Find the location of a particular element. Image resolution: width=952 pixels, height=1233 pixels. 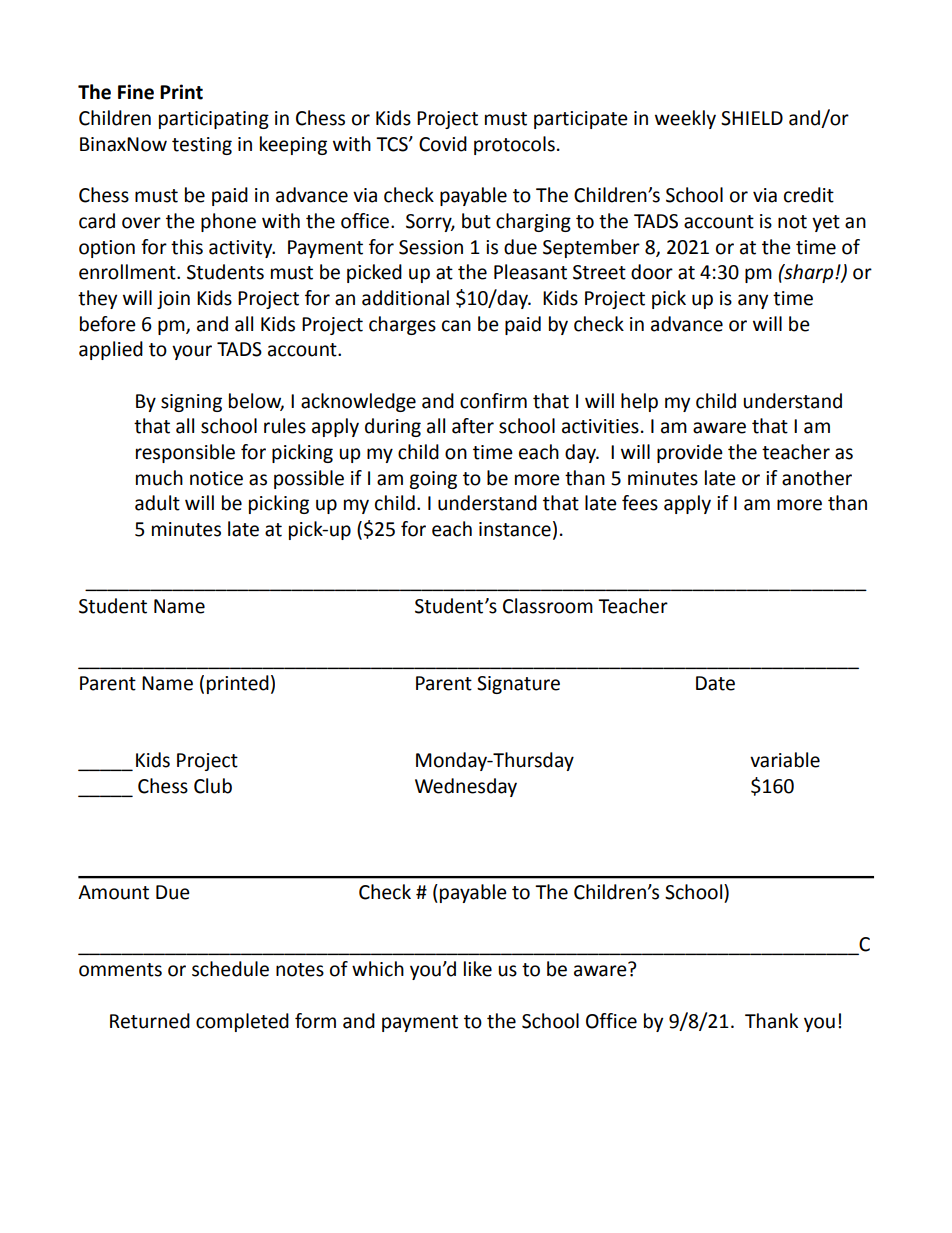

Covid is located at coordinates (443, 144).
